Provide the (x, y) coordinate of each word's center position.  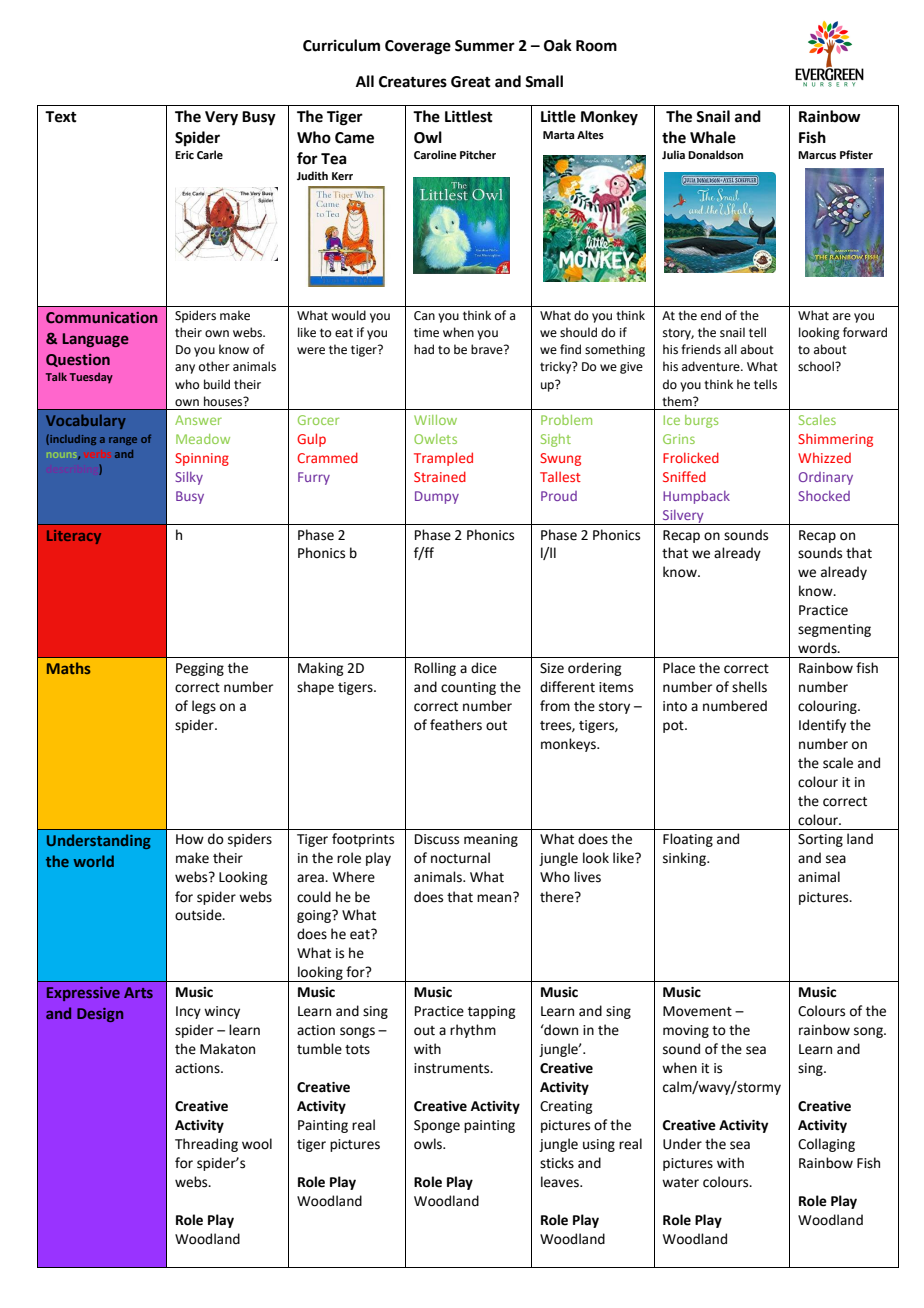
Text (61, 117)
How (190, 839)
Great (471, 82)
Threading (206, 1145)
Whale (713, 137)
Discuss (437, 839)
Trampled (443, 459)
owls (429, 1144)
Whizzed (824, 457)
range (123, 441)
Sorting (820, 840)
